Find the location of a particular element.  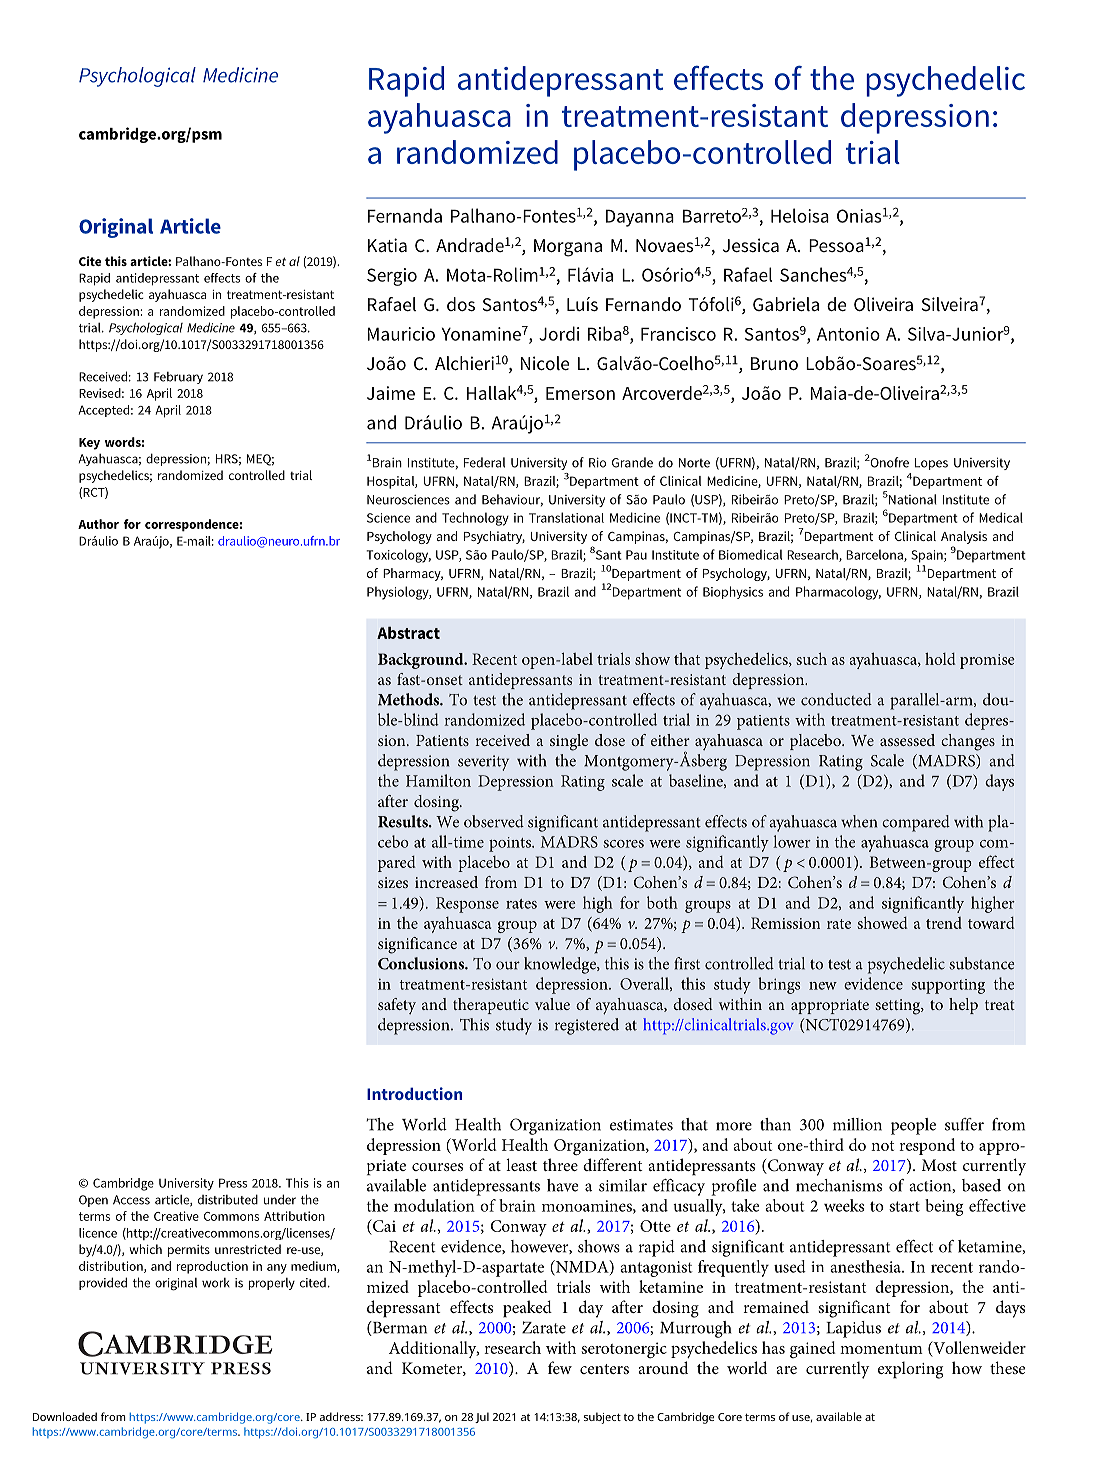

Antonio is located at coordinates (848, 334).
